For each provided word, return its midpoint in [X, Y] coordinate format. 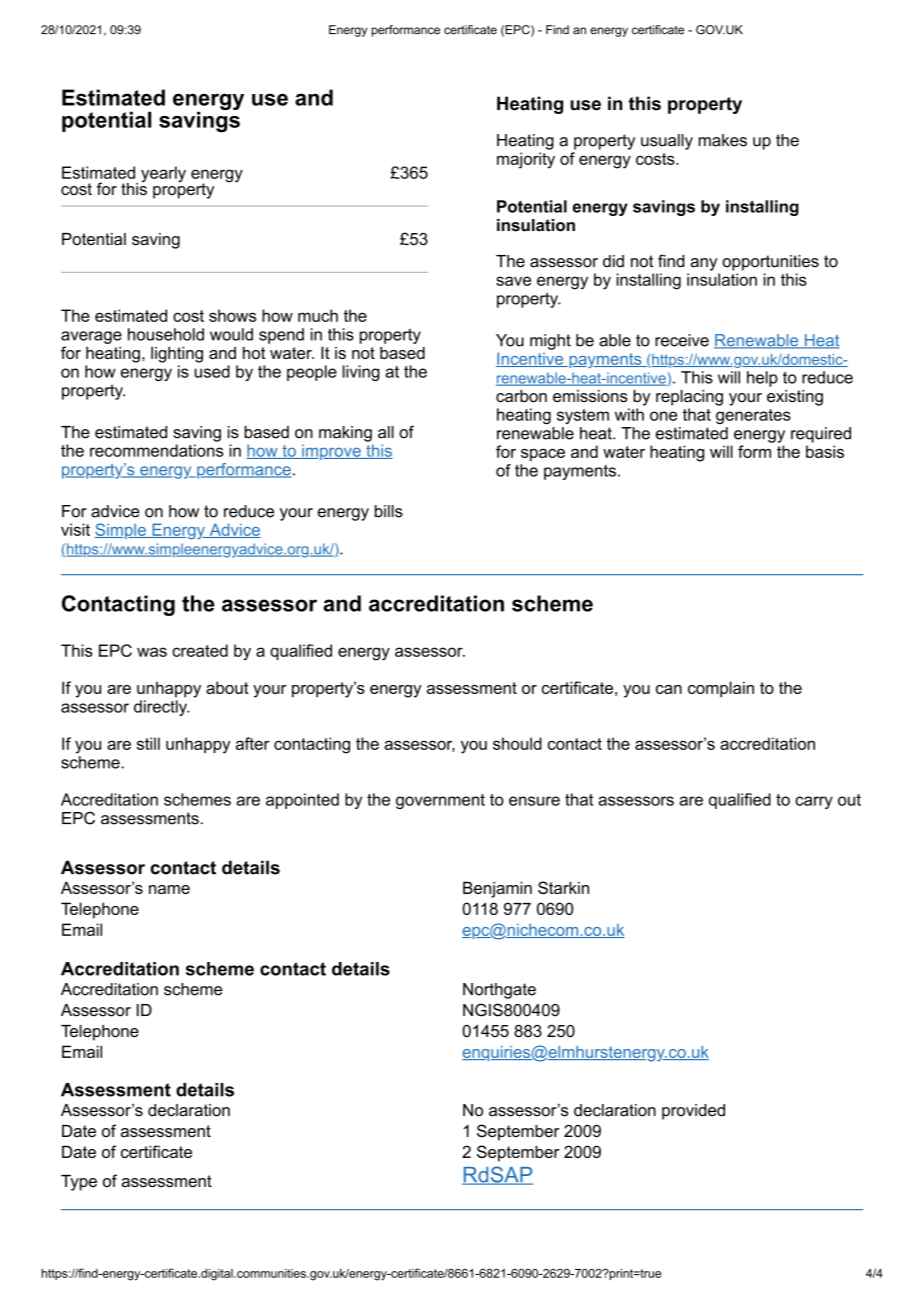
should [517, 743]
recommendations [157, 450]
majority [526, 160]
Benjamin [497, 889]
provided [693, 1112]
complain [721, 689]
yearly [163, 174]
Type [79, 1183]
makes [722, 140]
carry [814, 802]
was [152, 652]
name [169, 889]
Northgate [499, 991]
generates [753, 416]
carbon [521, 396]
